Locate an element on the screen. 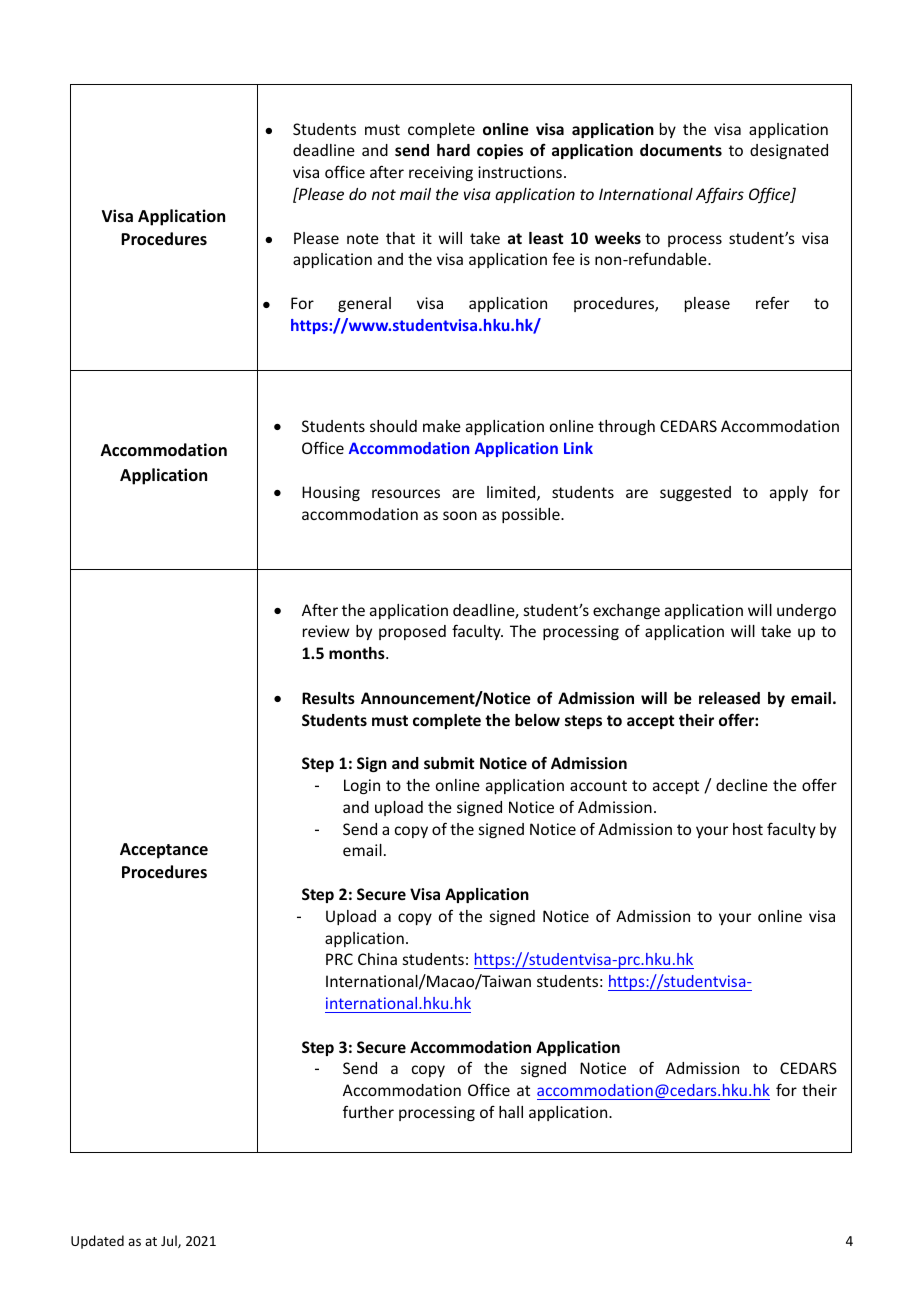 This screenshot has height=1308, width=924. note is located at coordinates (363, 238).
